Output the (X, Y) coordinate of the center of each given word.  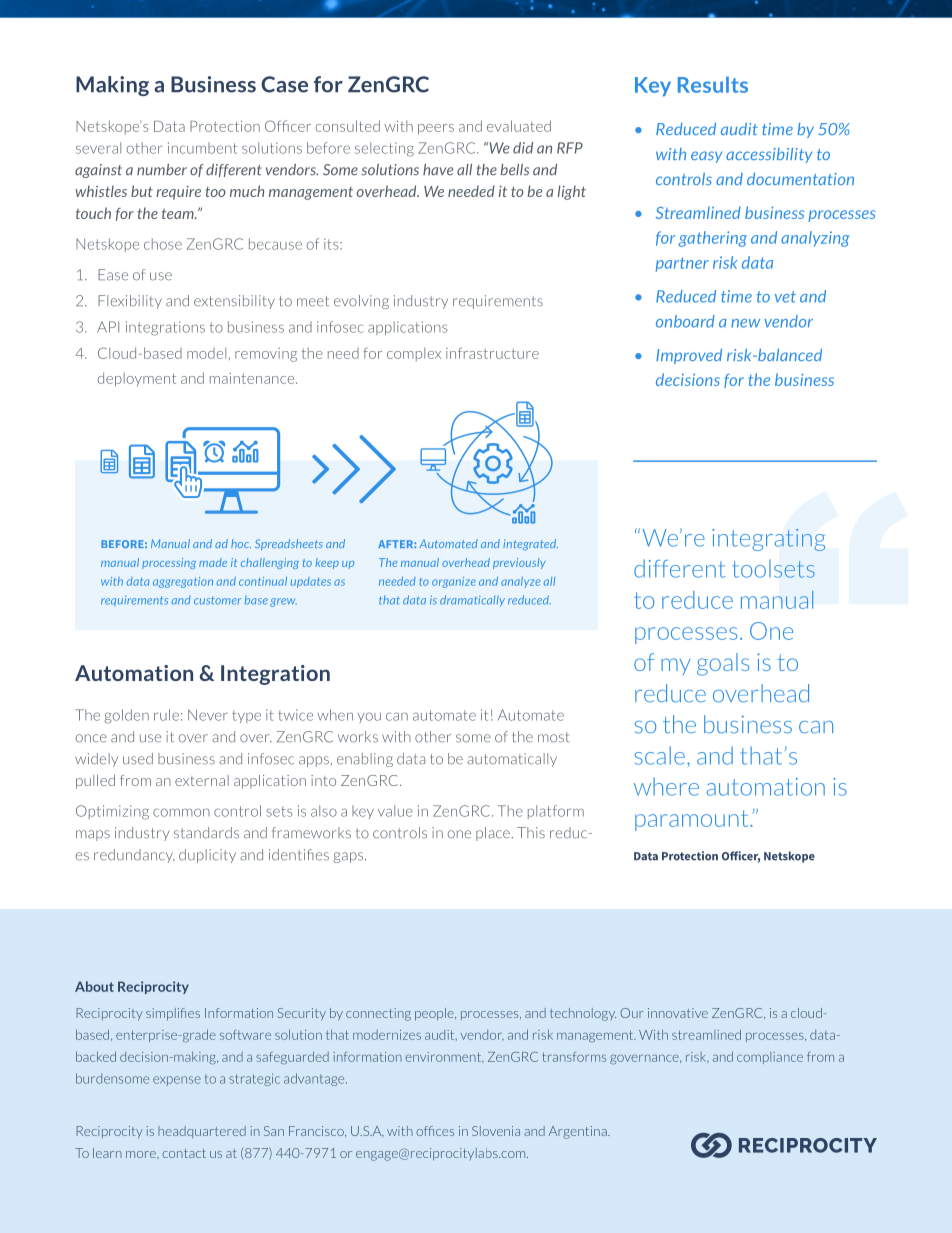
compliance (770, 1058)
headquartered (202, 1132)
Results (713, 84)
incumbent (202, 148)
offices (435, 1131)
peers (436, 129)
